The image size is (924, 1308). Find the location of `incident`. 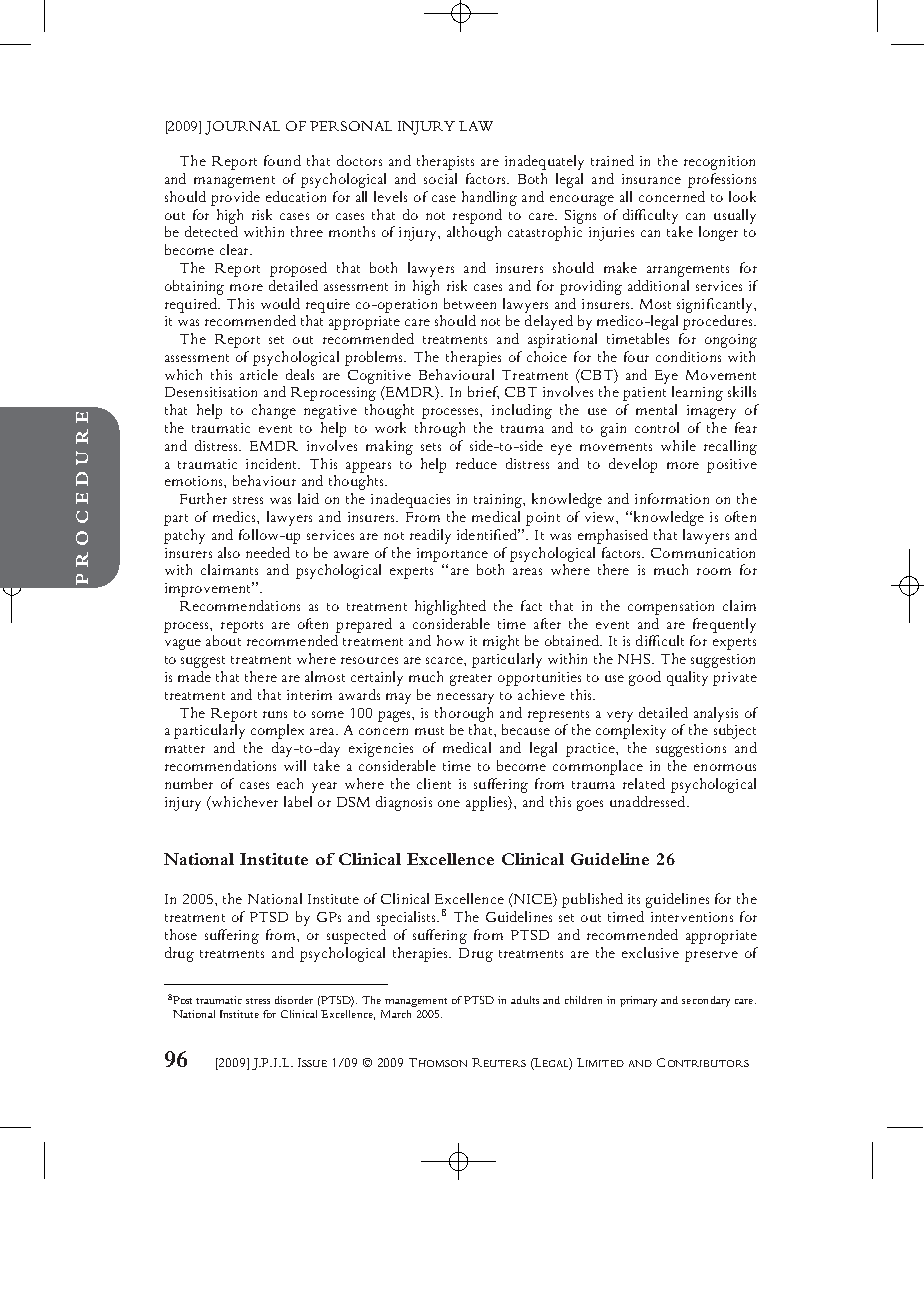

incident is located at coordinates (273, 463).
